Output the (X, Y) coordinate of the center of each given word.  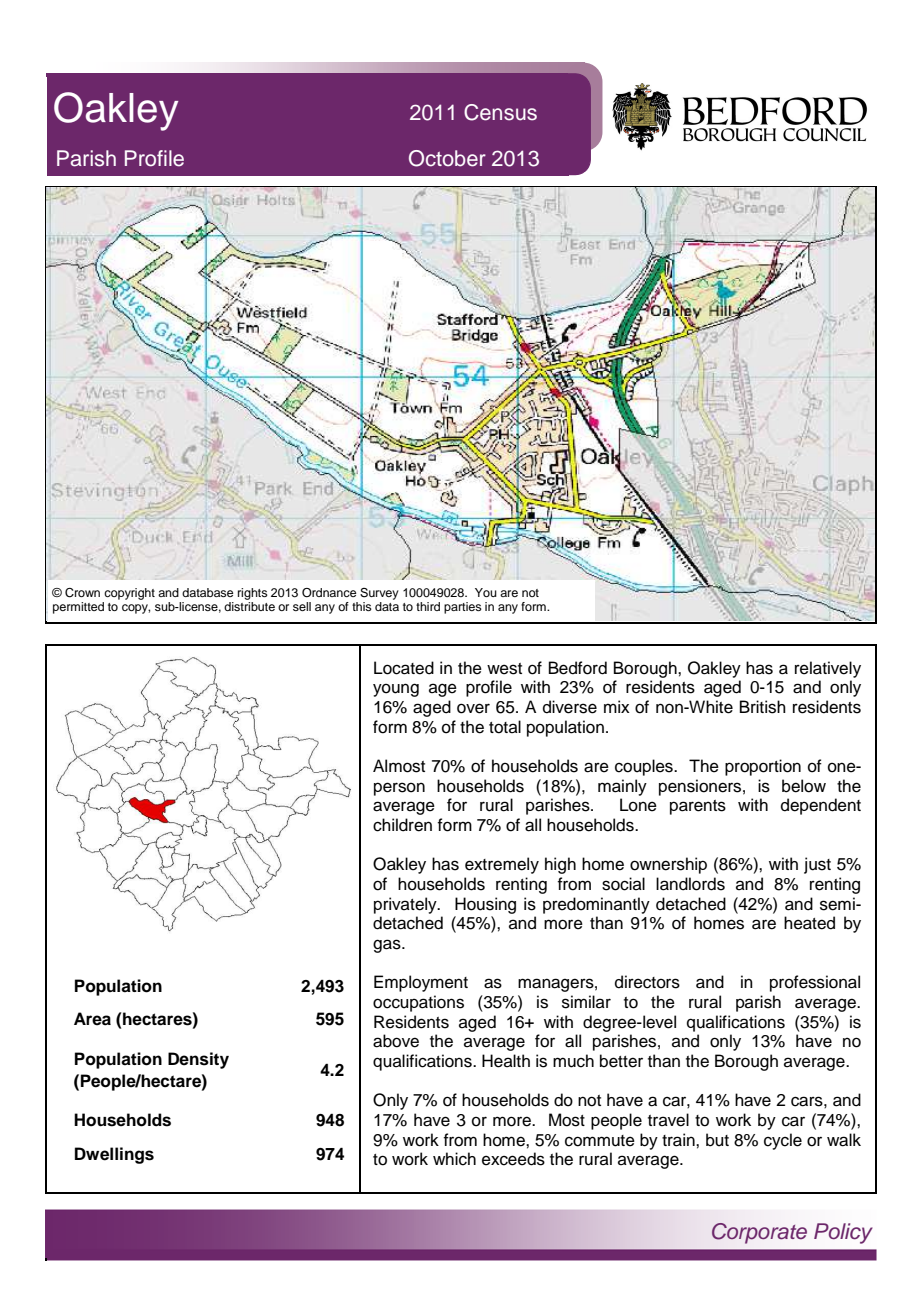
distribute (249, 606)
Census (500, 112)
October (447, 158)
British (763, 707)
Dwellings (114, 1155)
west (504, 669)
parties (463, 608)
